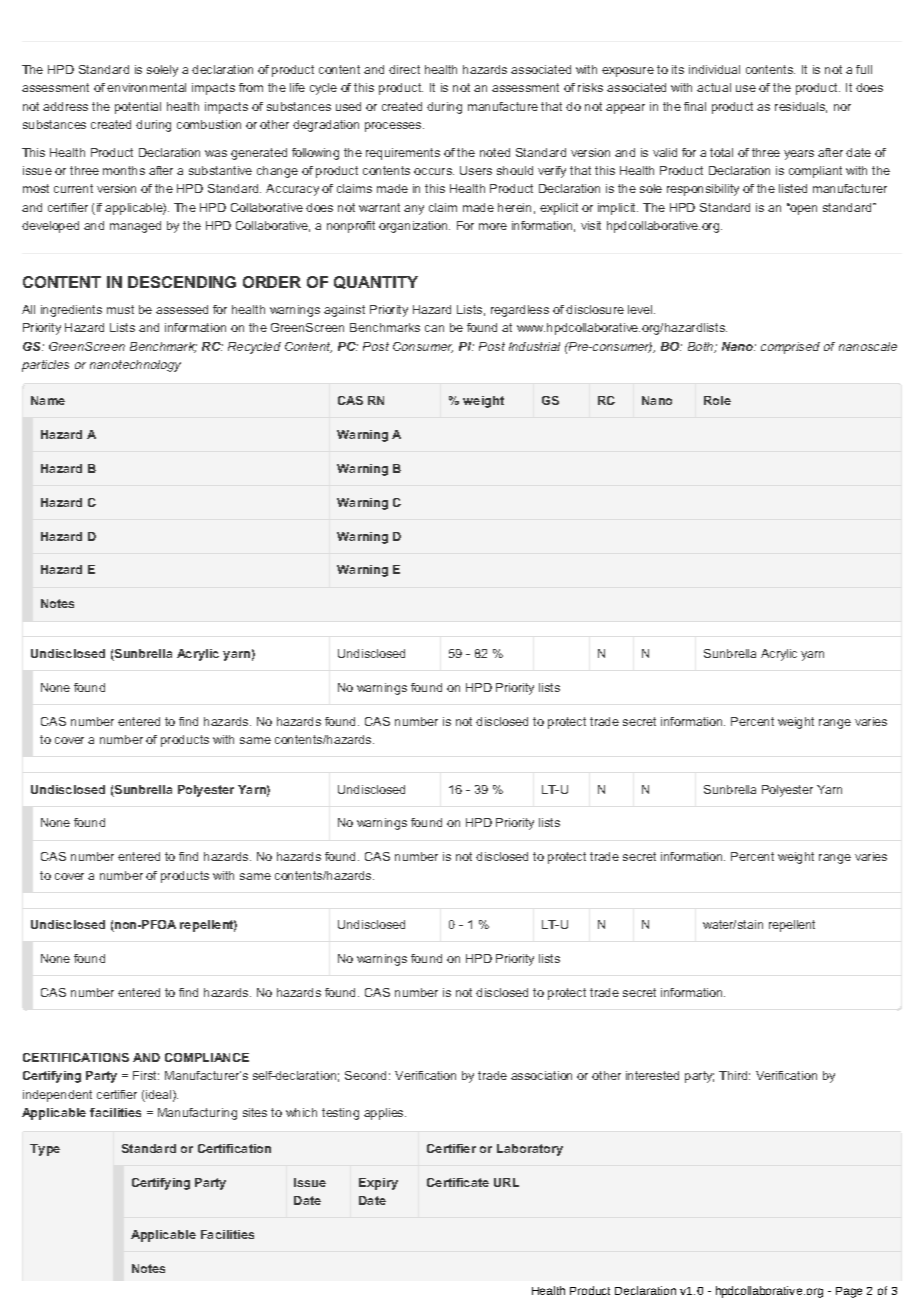  What do you see at coordinates (534, 346) in the page?
I see `Industrial` at bounding box center [534, 346].
